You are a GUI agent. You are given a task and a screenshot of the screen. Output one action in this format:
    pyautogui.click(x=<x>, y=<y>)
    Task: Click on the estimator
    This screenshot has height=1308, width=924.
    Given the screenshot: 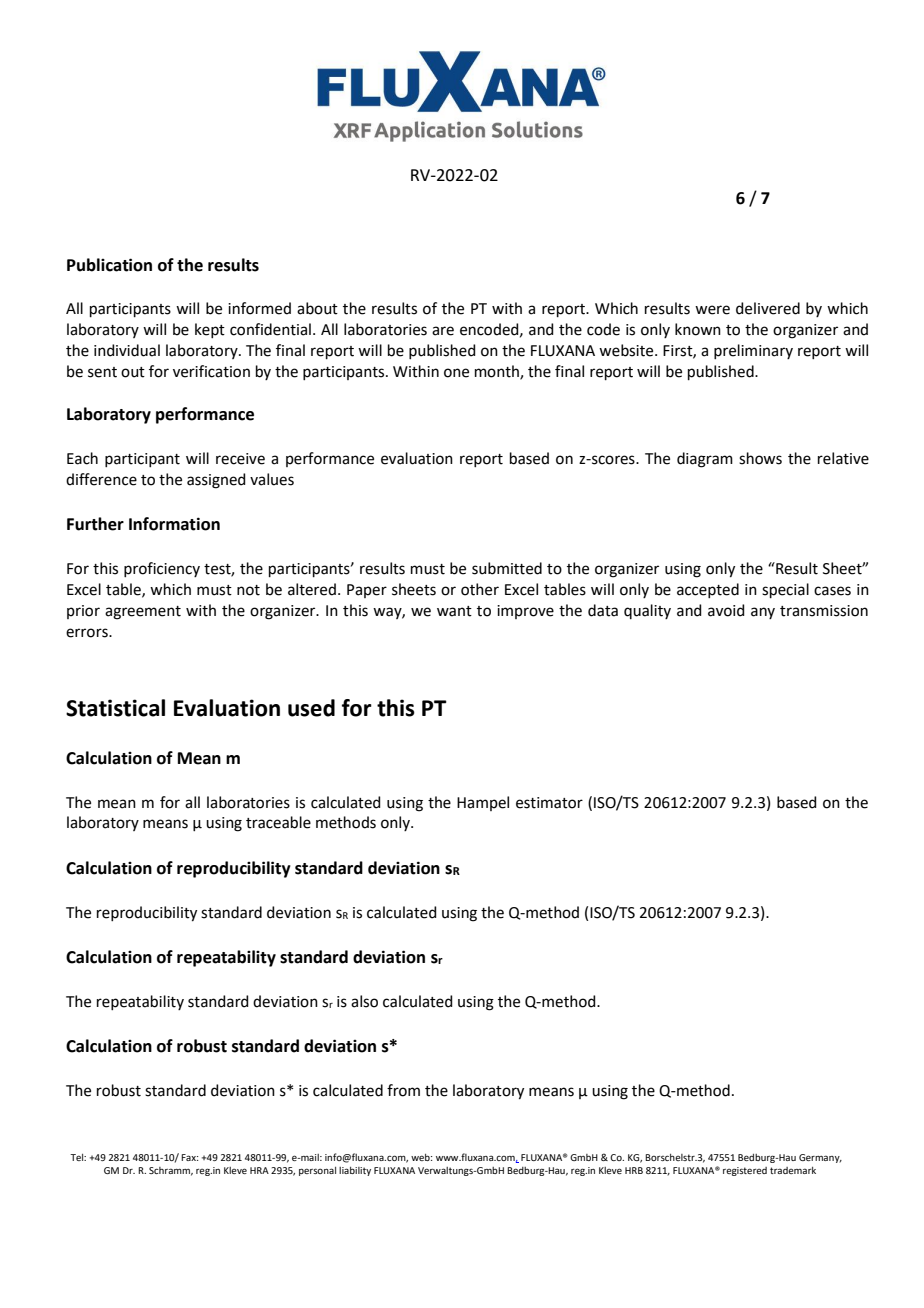 What is the action you would take?
    pyautogui.click(x=549, y=803)
